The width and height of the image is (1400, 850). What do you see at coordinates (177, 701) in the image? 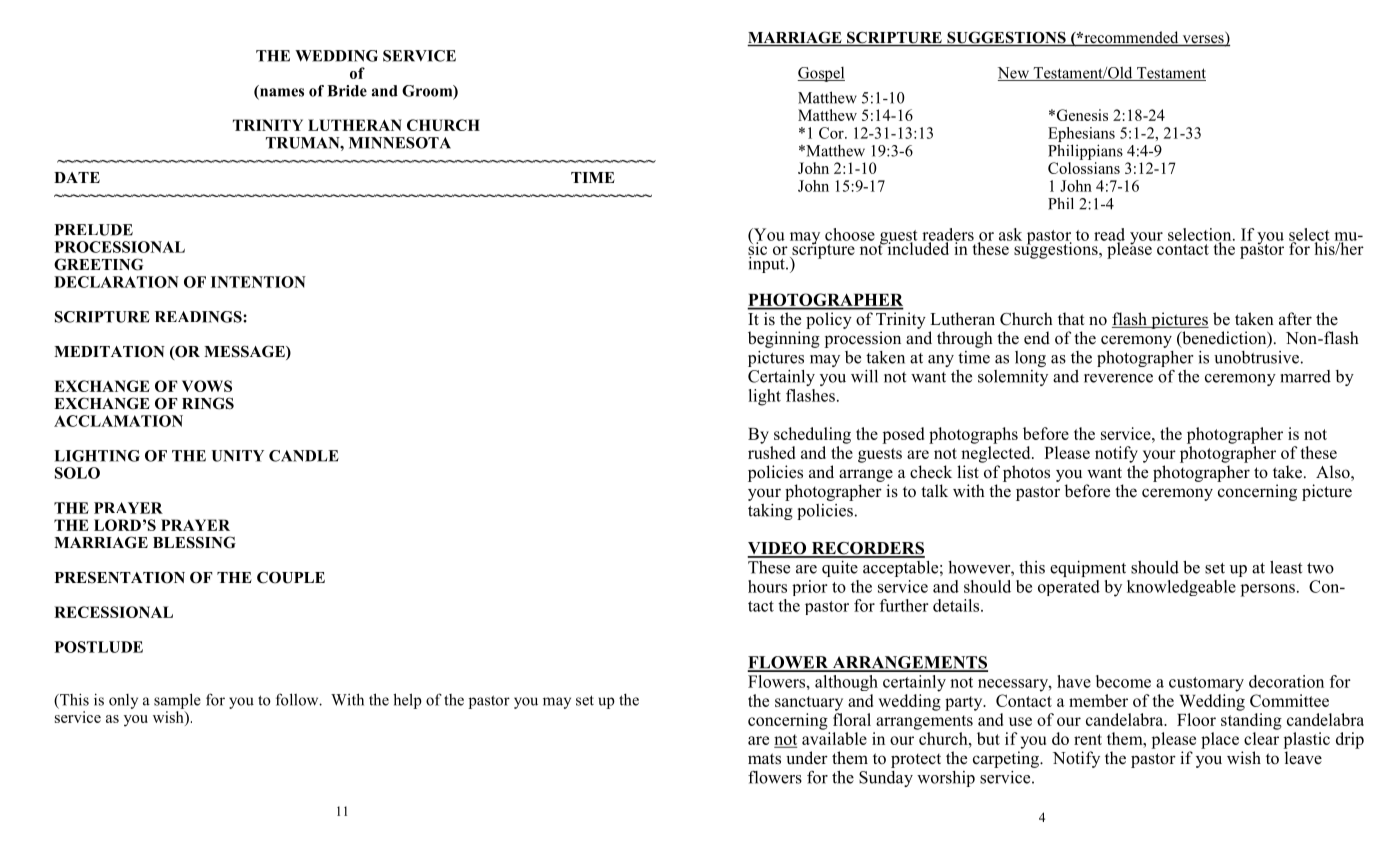
I see `sample` at bounding box center [177, 701].
